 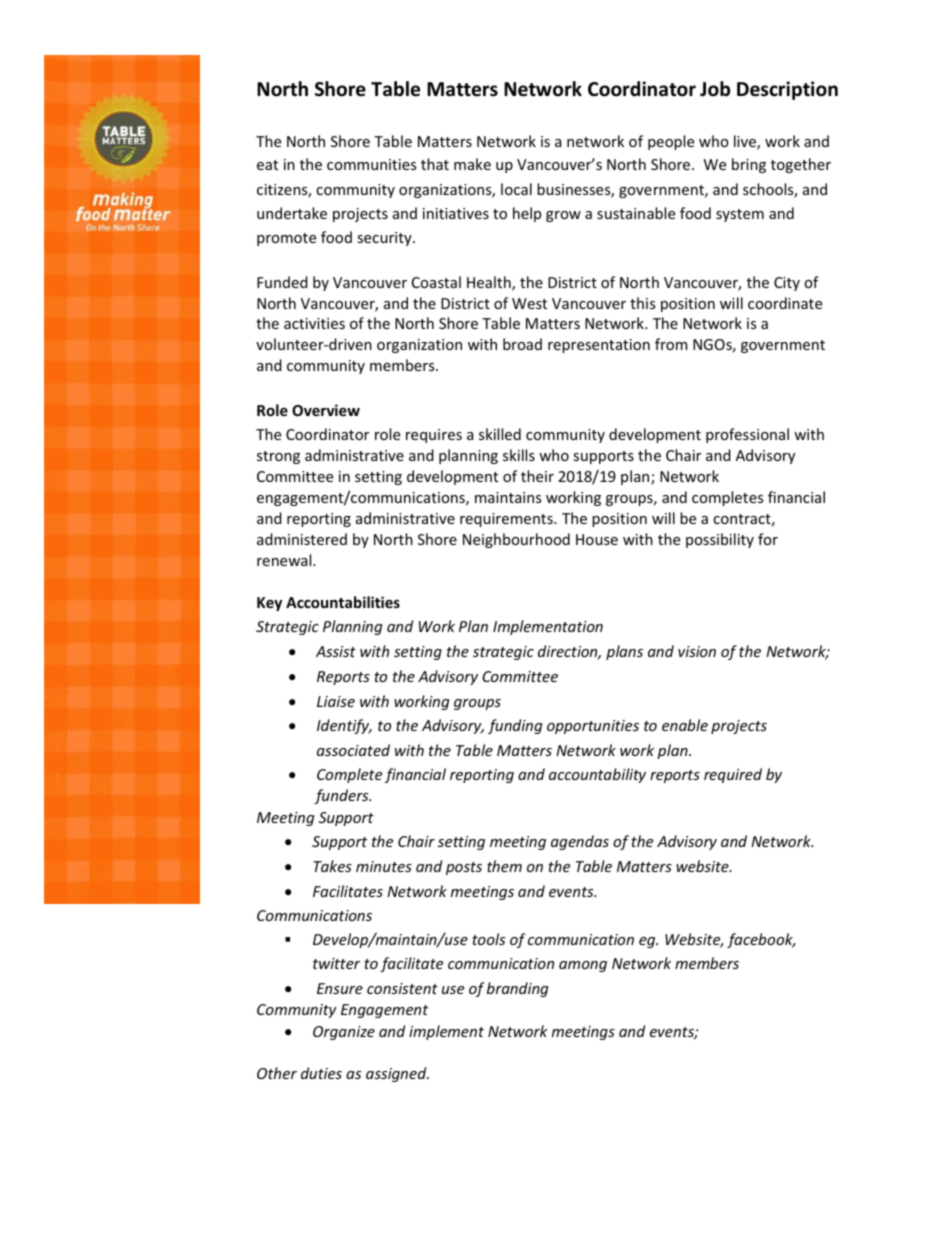 What do you see at coordinates (371, 164) in the screenshot?
I see `communities` at bounding box center [371, 164].
